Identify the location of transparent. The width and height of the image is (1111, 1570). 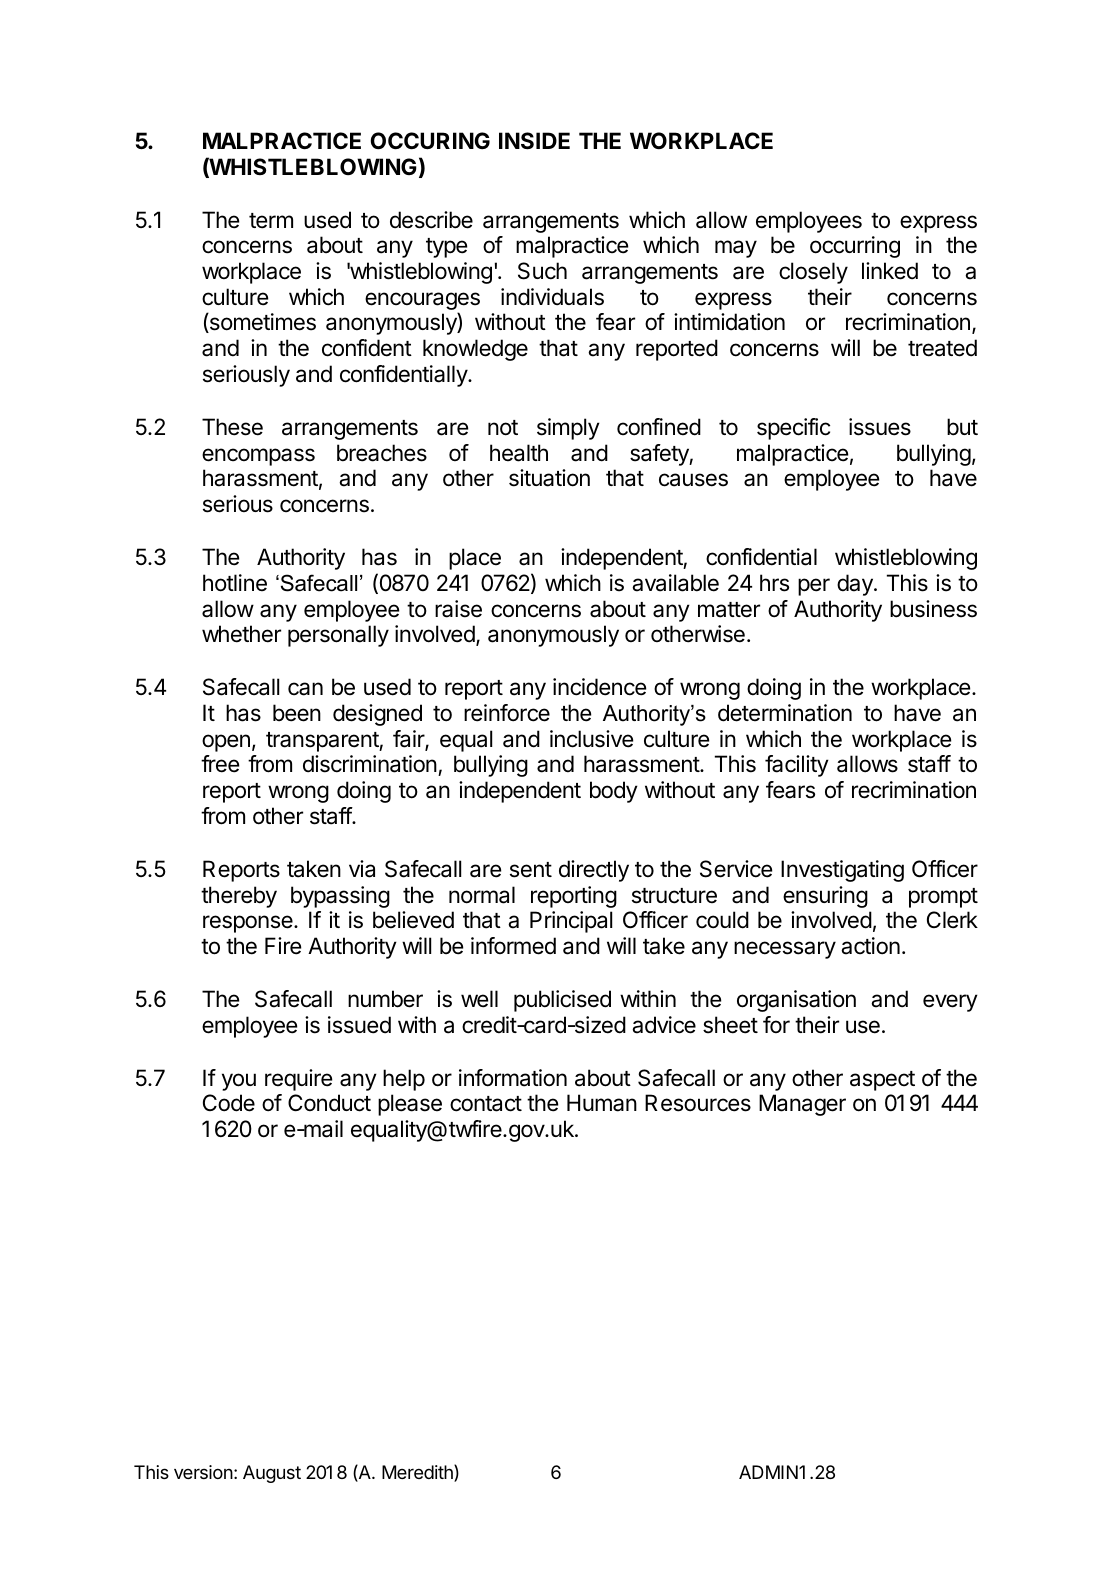
(323, 742).
